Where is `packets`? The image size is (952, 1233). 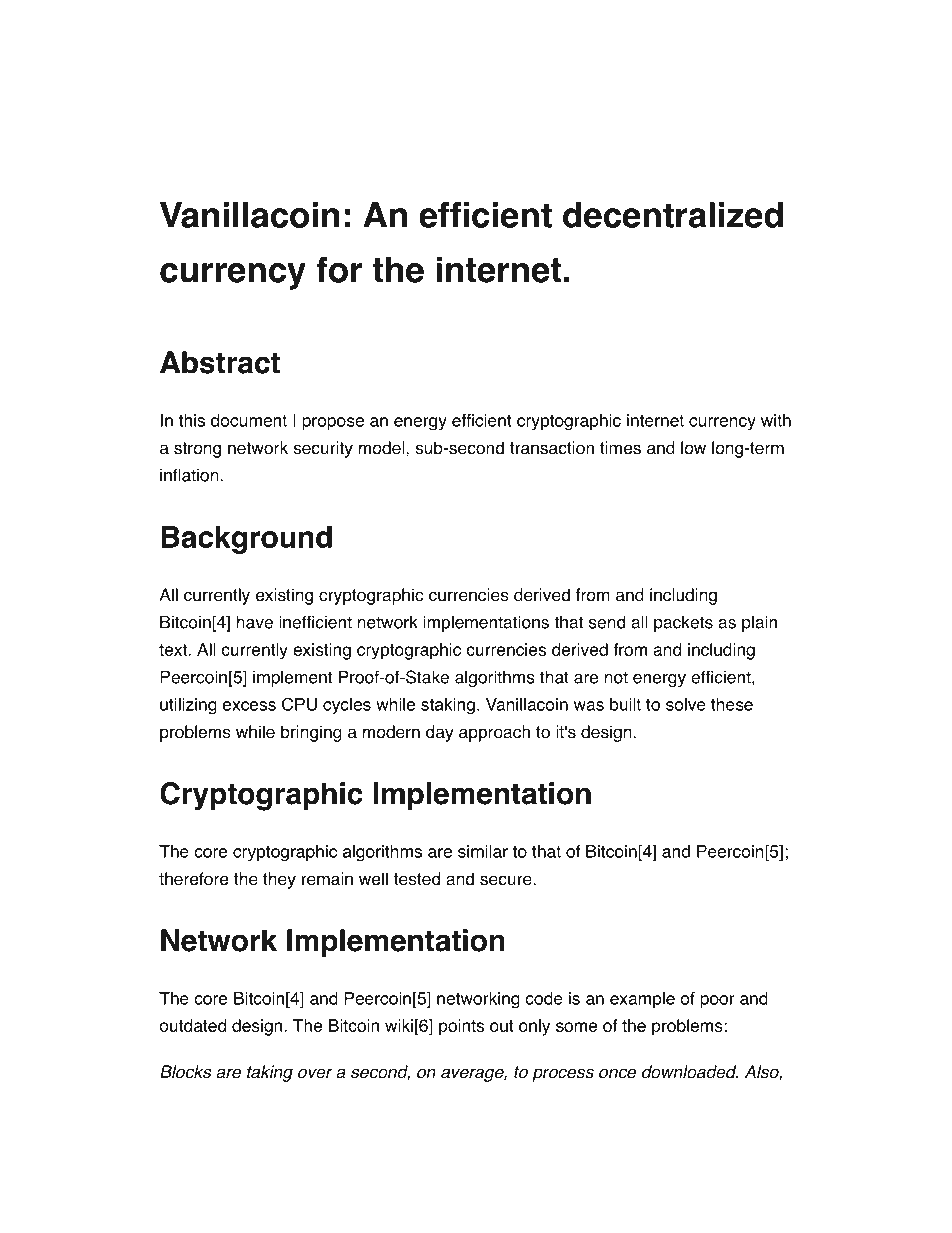
packets is located at coordinates (683, 623).
